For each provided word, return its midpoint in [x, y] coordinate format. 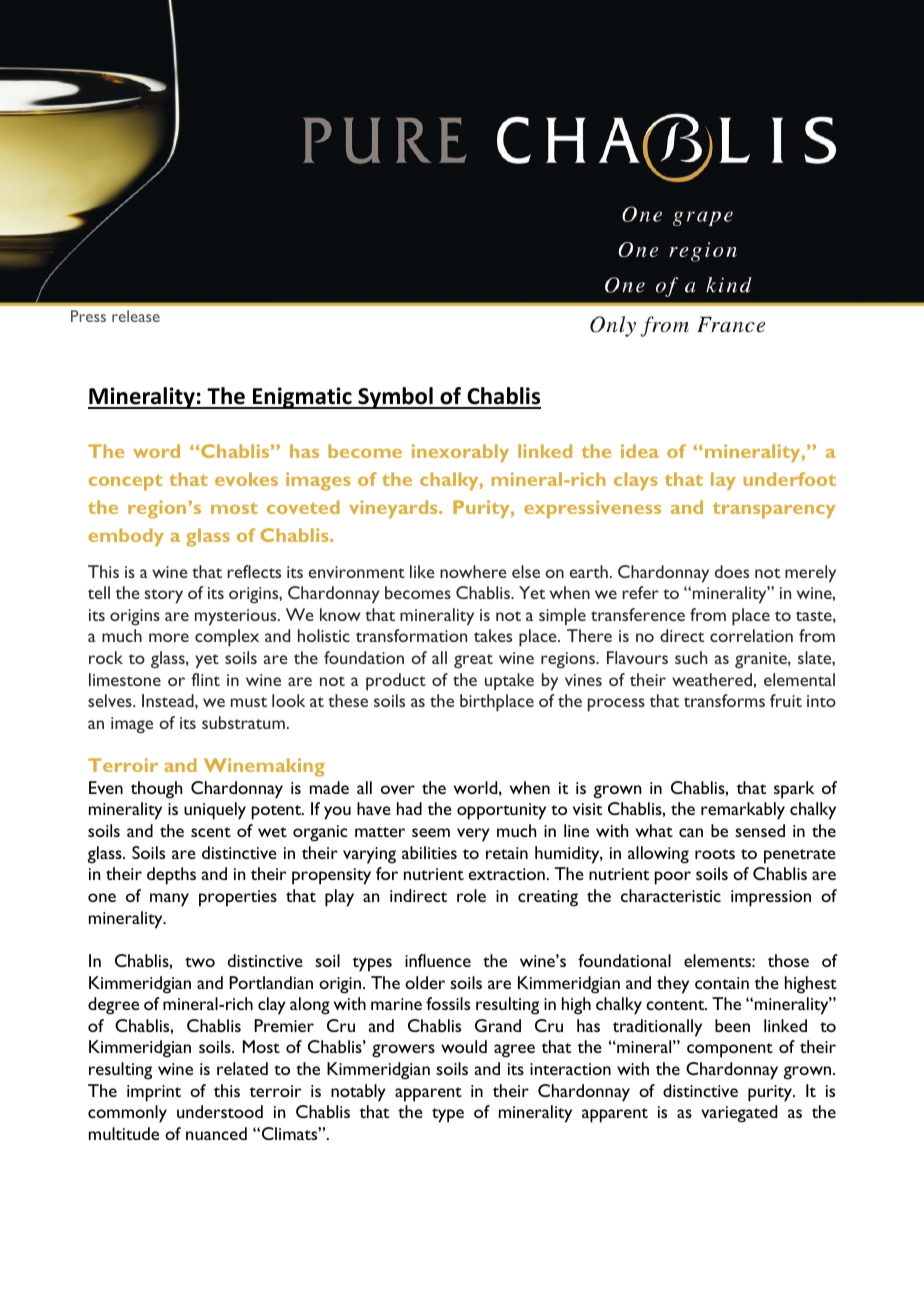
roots [715, 854]
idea [640, 451]
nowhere [473, 571]
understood [220, 1111]
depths [171, 876]
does [732, 571]
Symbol [395, 398]
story [163, 596]
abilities [429, 852]
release [136, 316]
